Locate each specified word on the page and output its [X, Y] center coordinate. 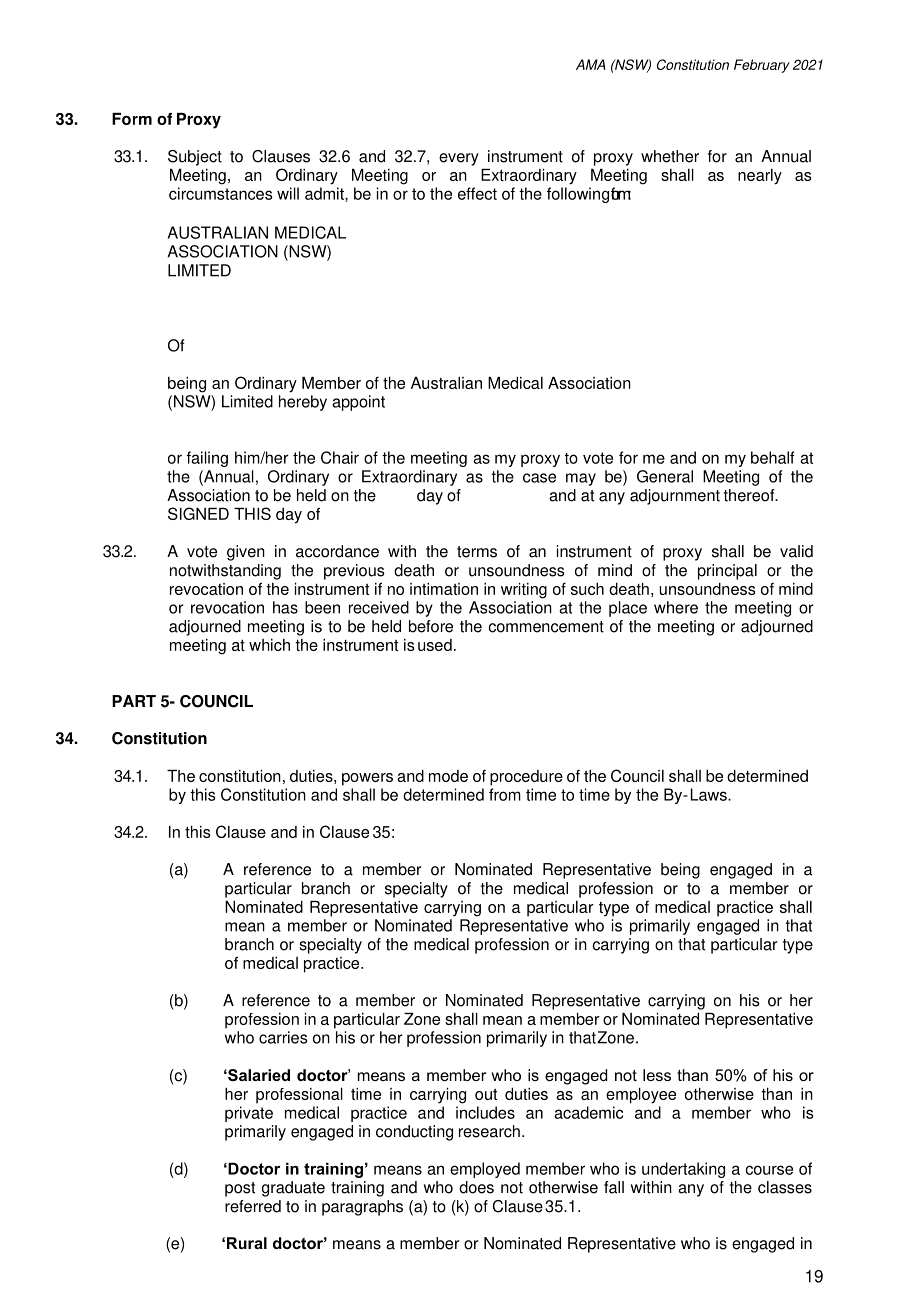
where [676, 607]
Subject [195, 158]
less [657, 1075]
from [505, 794]
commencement [546, 627]
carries [283, 1037]
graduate [293, 1189]
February [762, 66]
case [539, 478]
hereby [303, 403]
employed [485, 1170]
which [269, 645]
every [459, 159]
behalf [773, 457]
